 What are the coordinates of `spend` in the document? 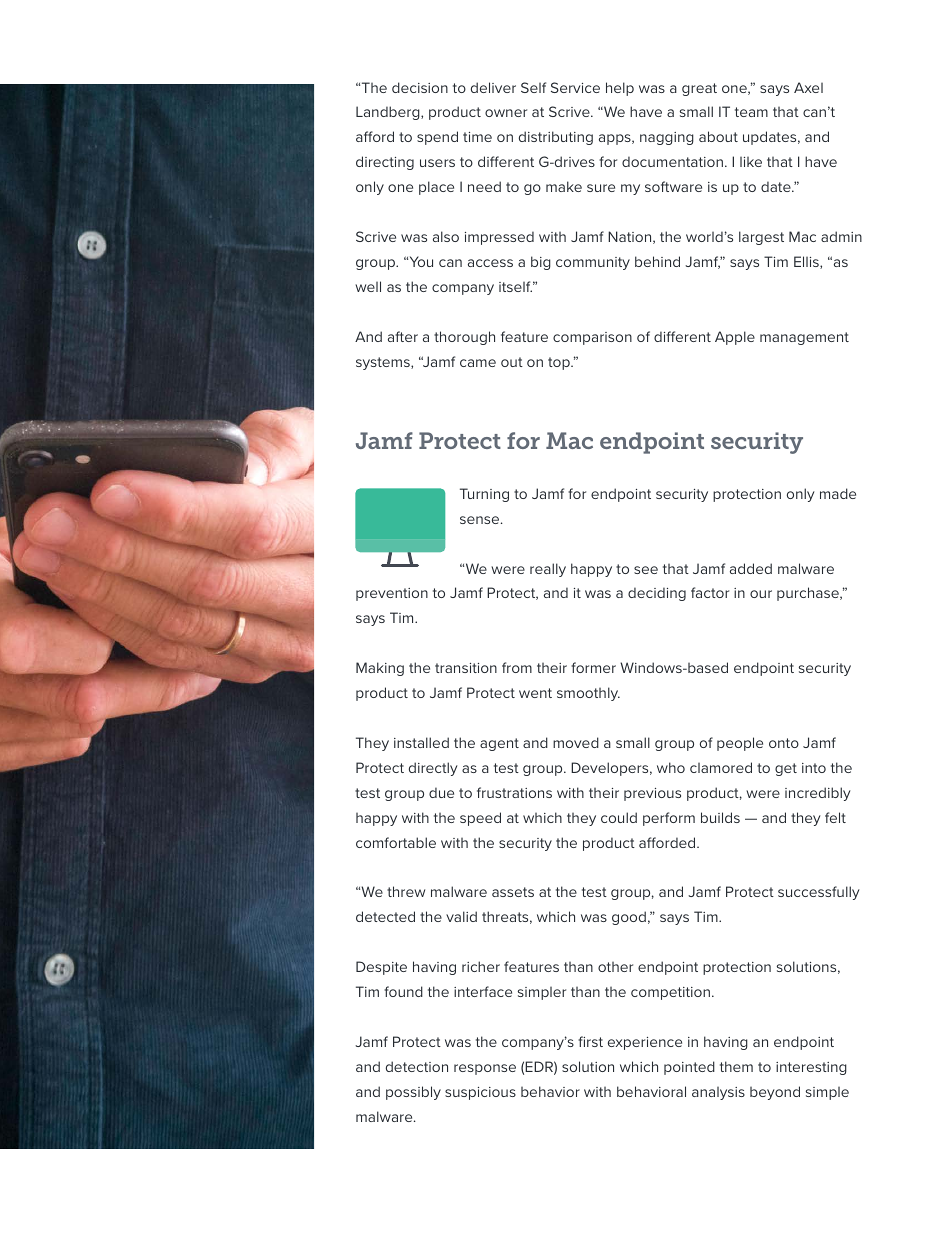 It's located at (437, 138).
